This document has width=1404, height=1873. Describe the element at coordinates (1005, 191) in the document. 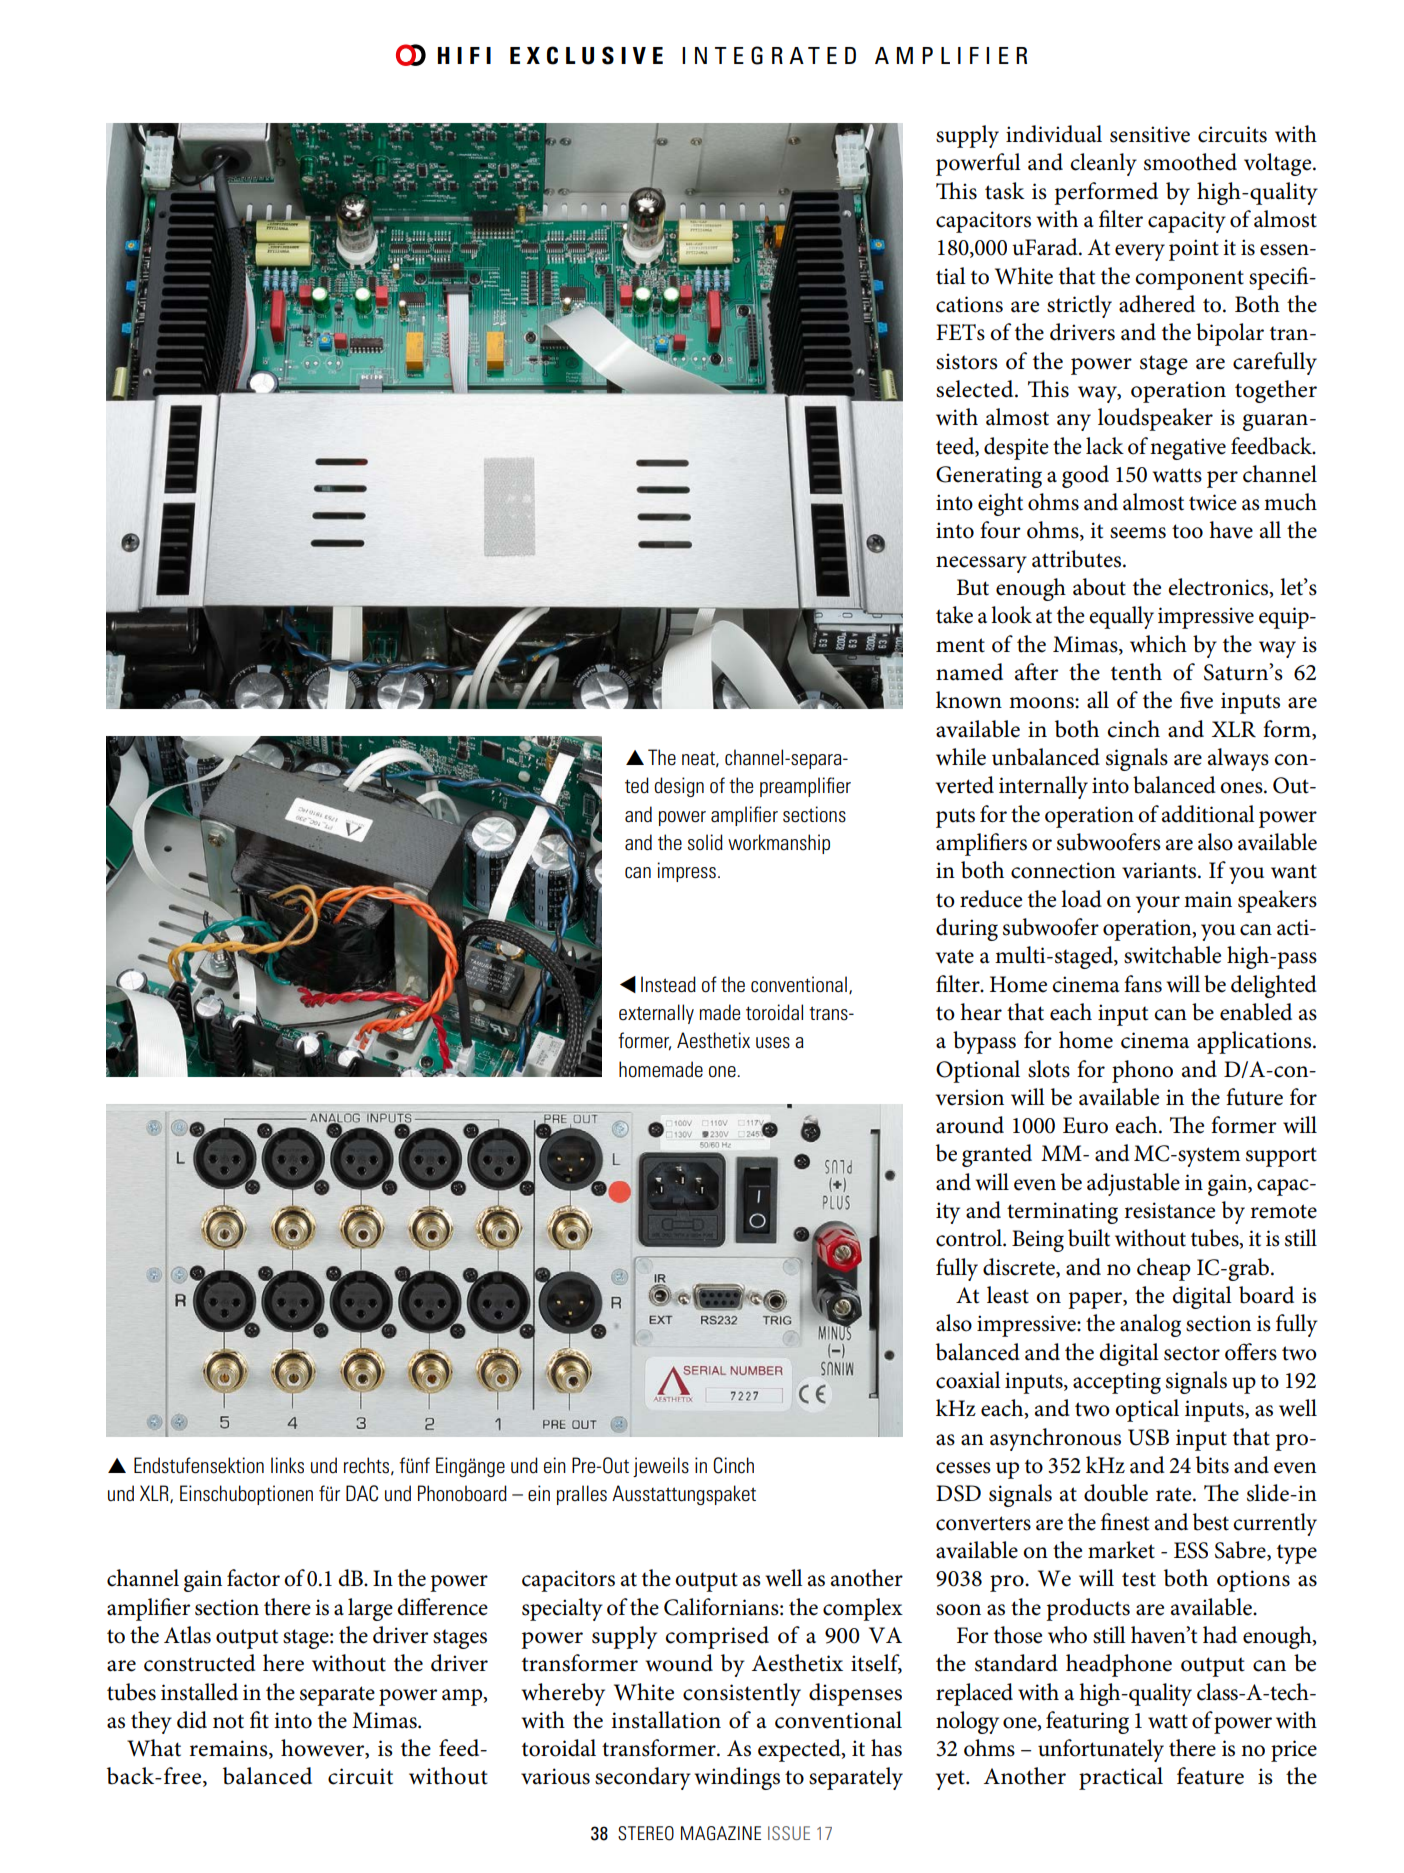

I see `task` at that location.
